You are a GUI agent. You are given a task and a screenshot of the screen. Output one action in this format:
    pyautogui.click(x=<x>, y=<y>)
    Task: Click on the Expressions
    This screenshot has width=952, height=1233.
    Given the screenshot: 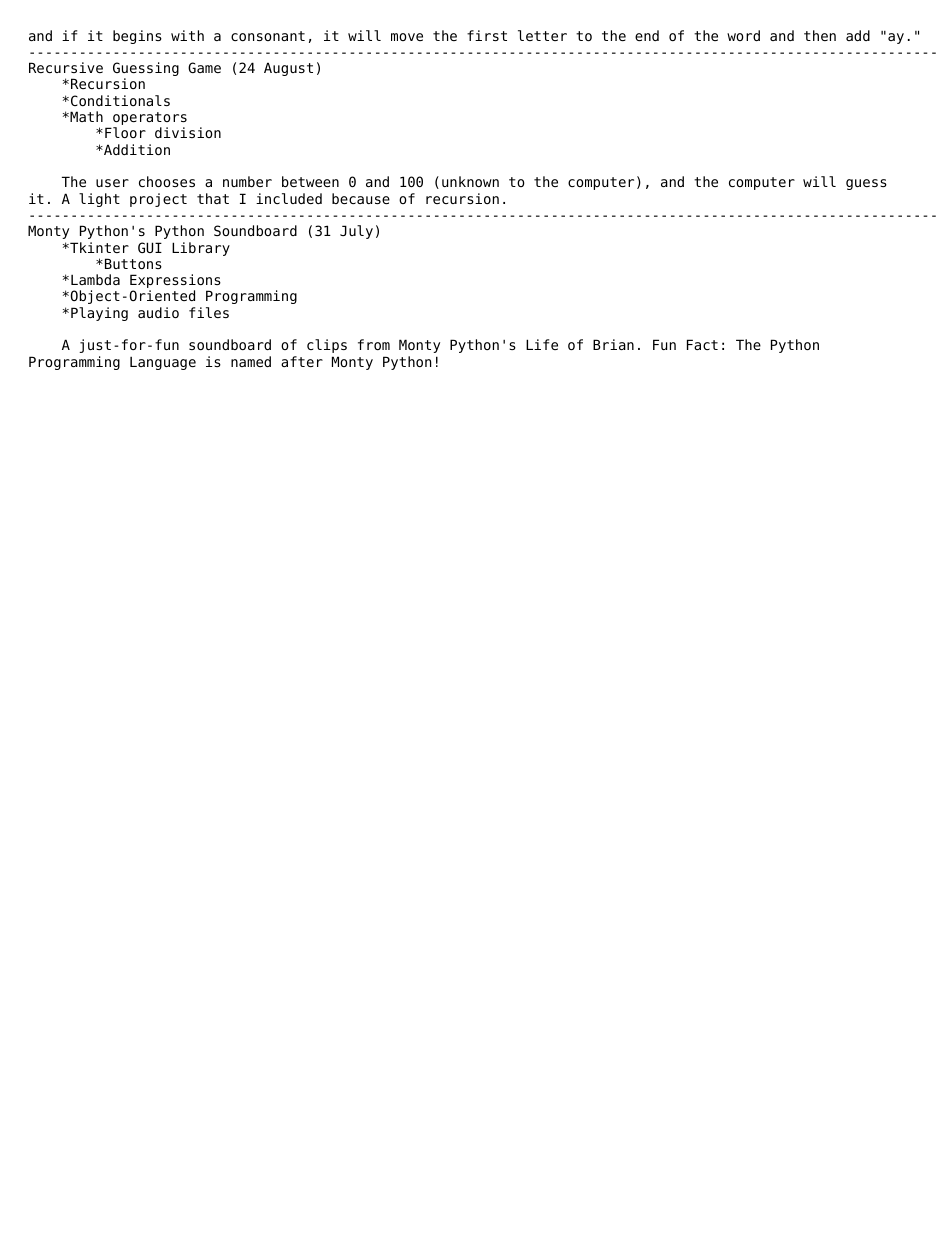 What is the action you would take?
    pyautogui.click(x=175, y=282)
